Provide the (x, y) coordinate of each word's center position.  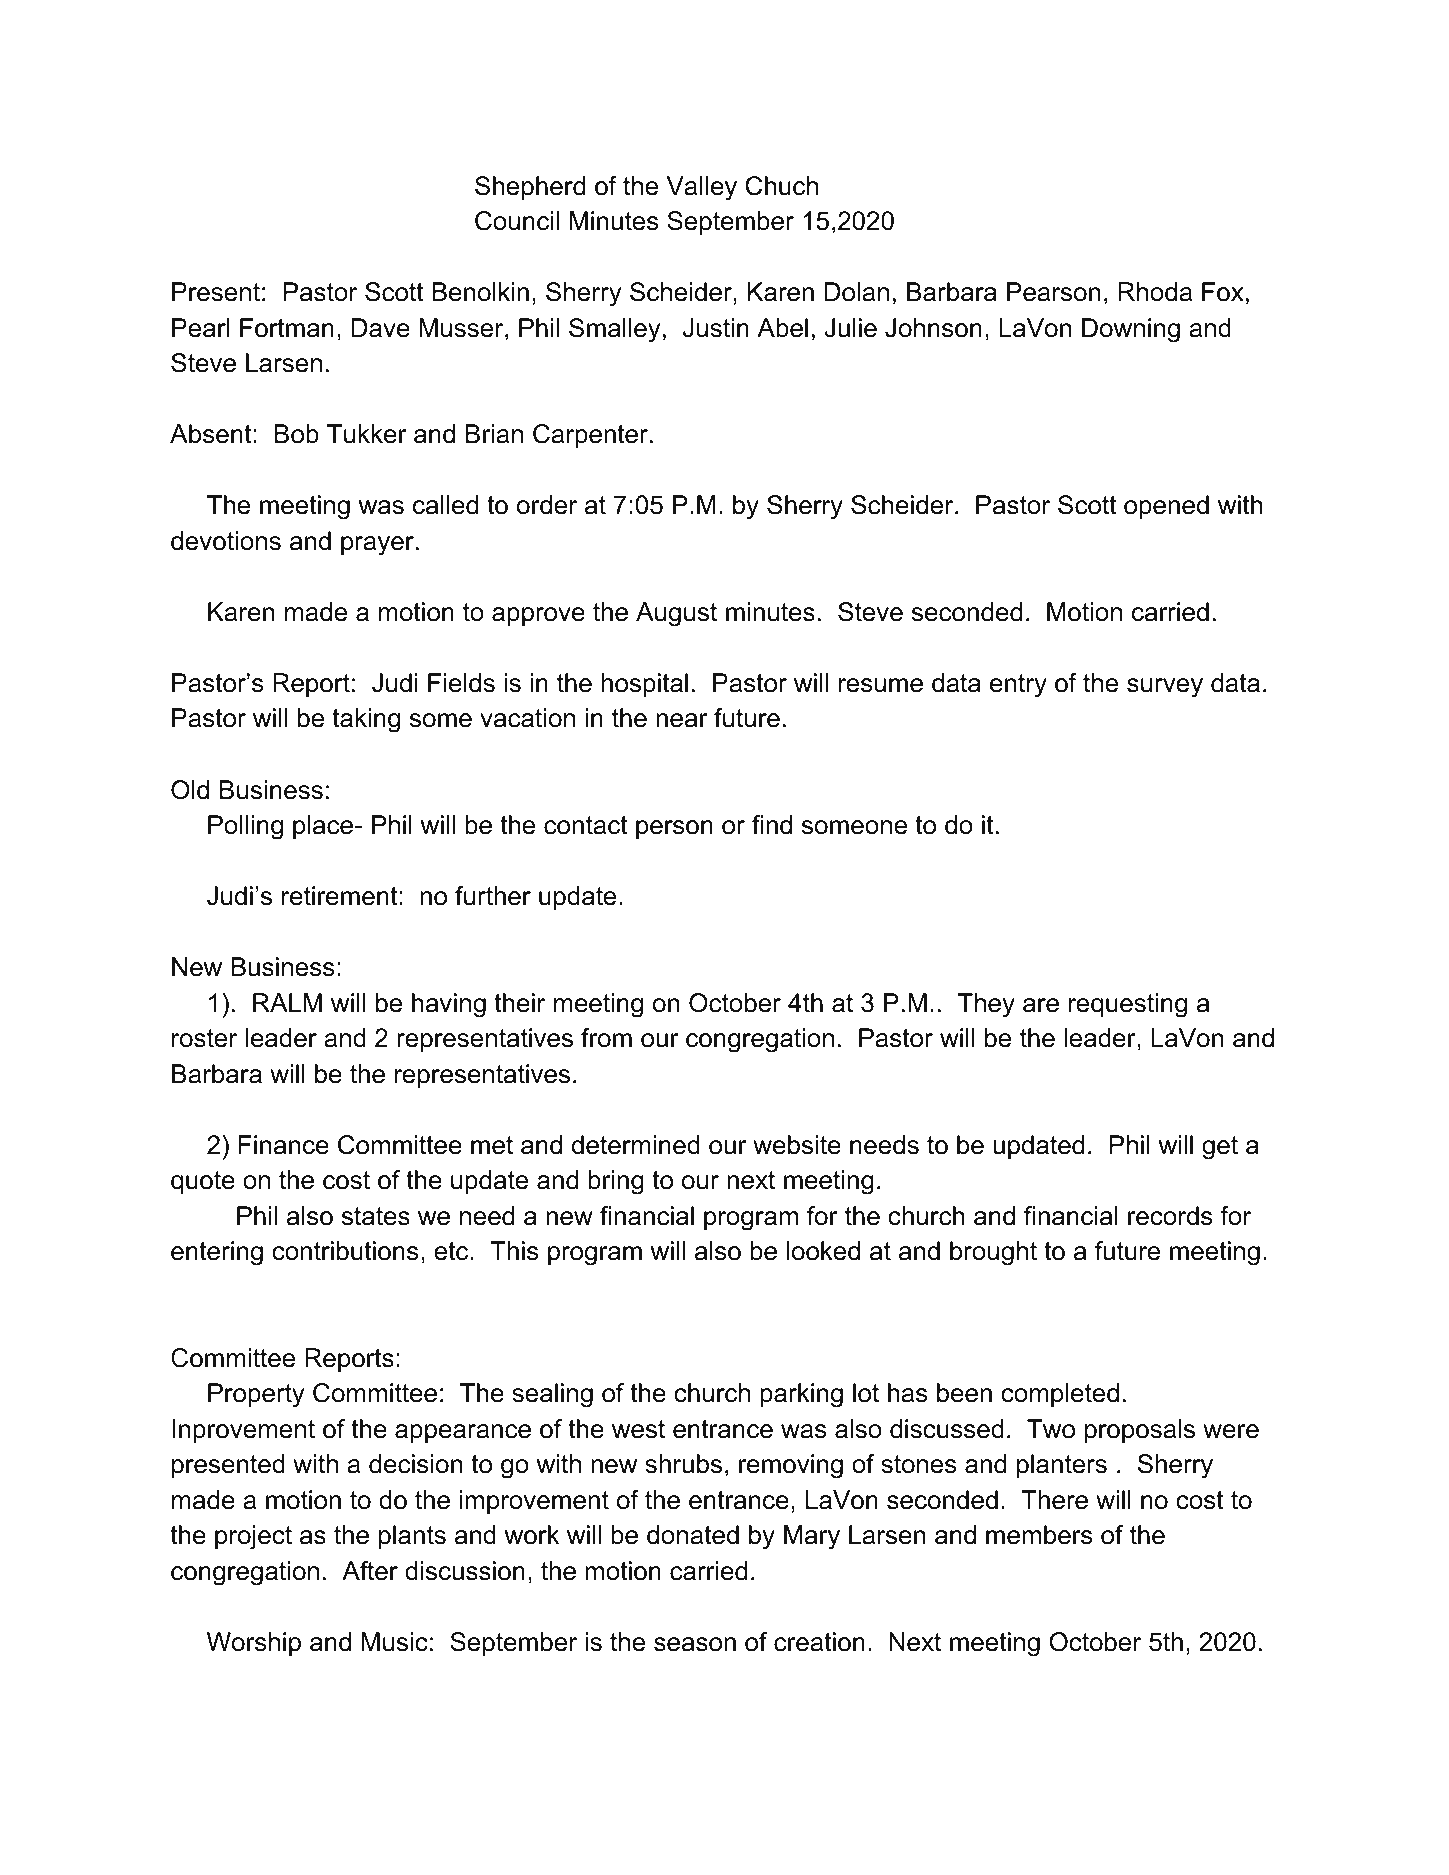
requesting (1128, 1005)
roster (204, 1038)
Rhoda (1155, 292)
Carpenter (592, 436)
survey (1165, 688)
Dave (380, 328)
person (674, 829)
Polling (245, 827)
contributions (345, 1251)
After (370, 1571)
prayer (377, 546)
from (606, 1038)
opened (1166, 507)
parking (801, 1395)
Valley (702, 188)
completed (1060, 1395)
